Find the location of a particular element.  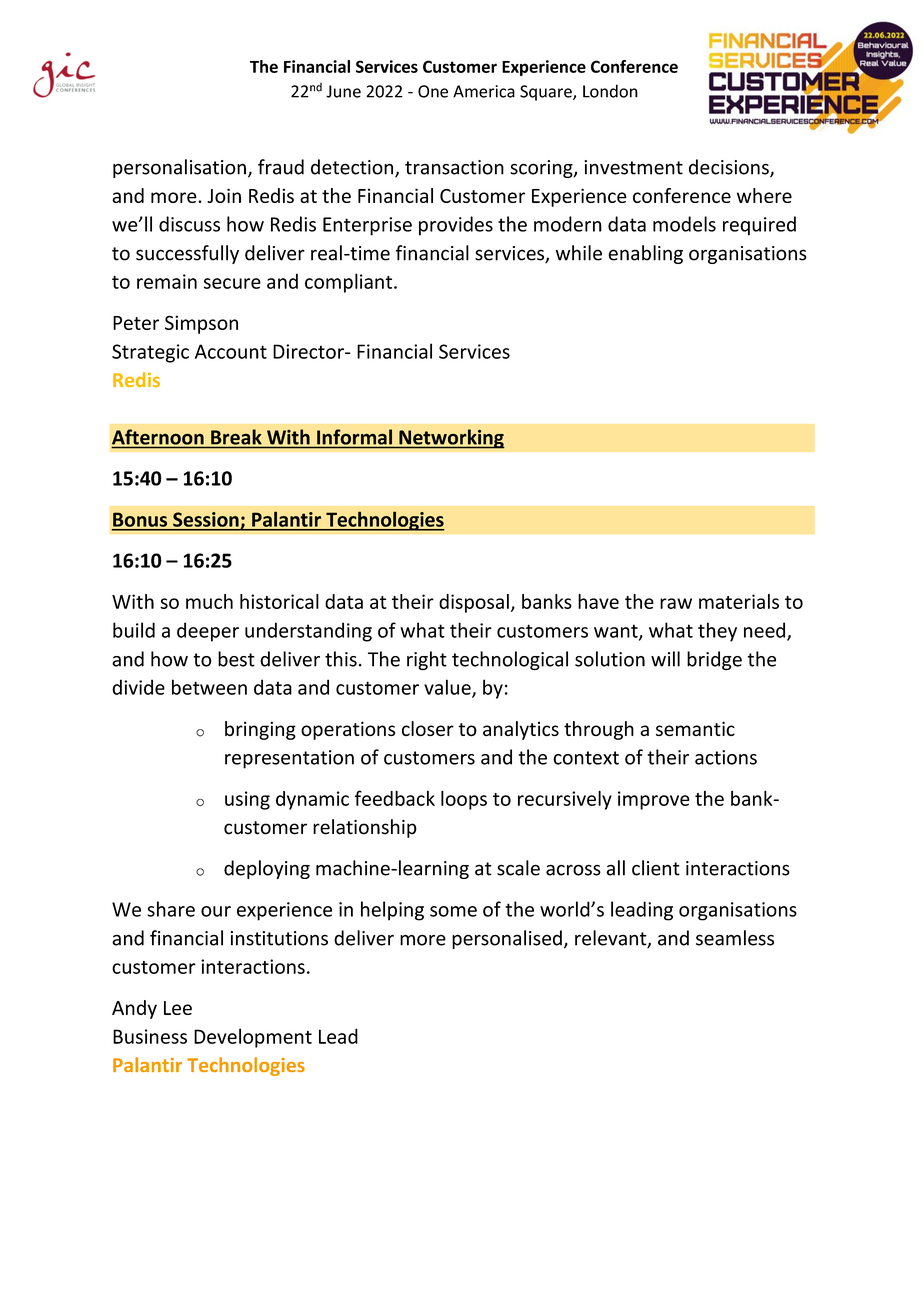

raw is located at coordinates (676, 603).
